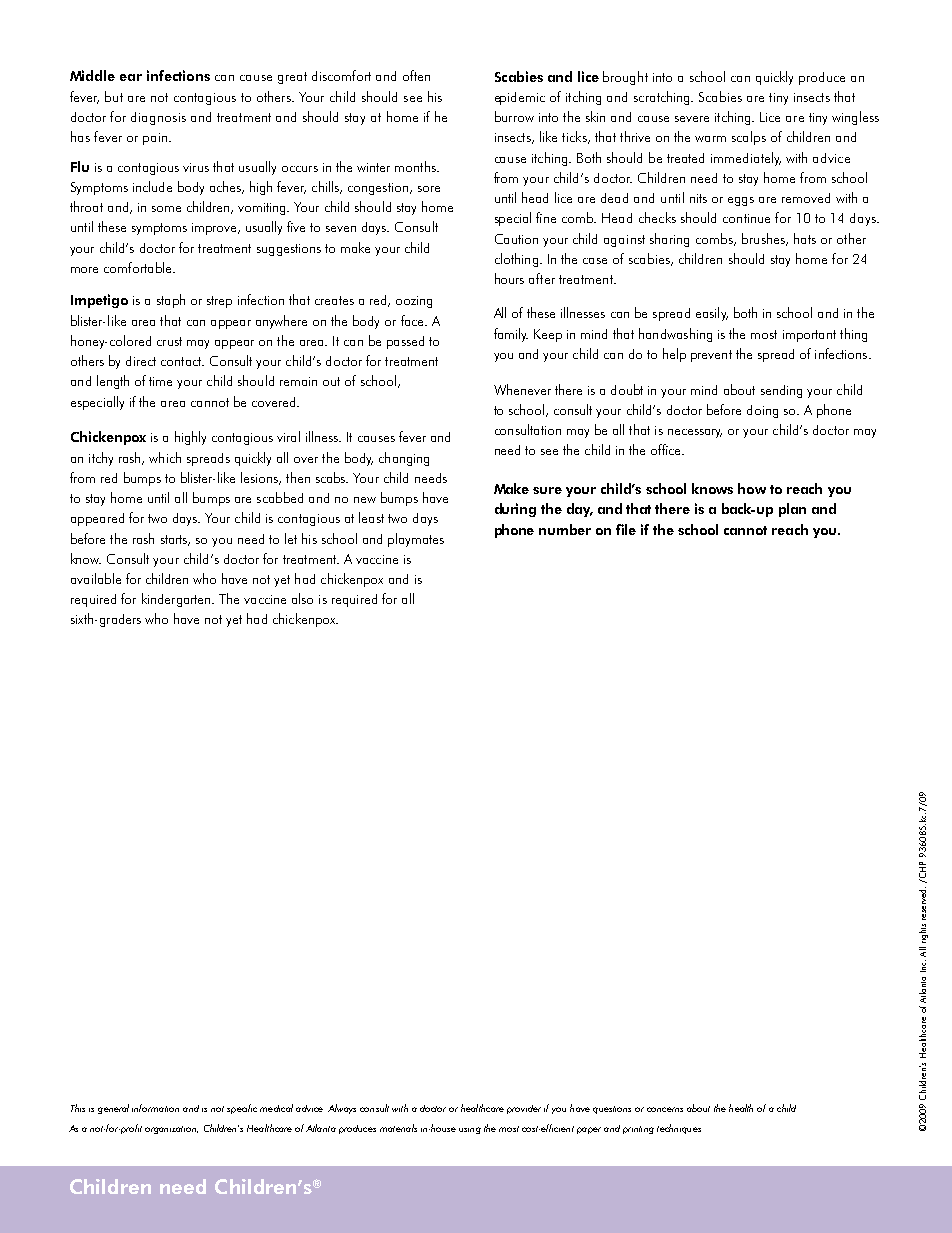 The width and height of the screenshot is (952, 1233). What do you see at coordinates (178, 600) in the screenshot?
I see `kindergarten` at bounding box center [178, 600].
